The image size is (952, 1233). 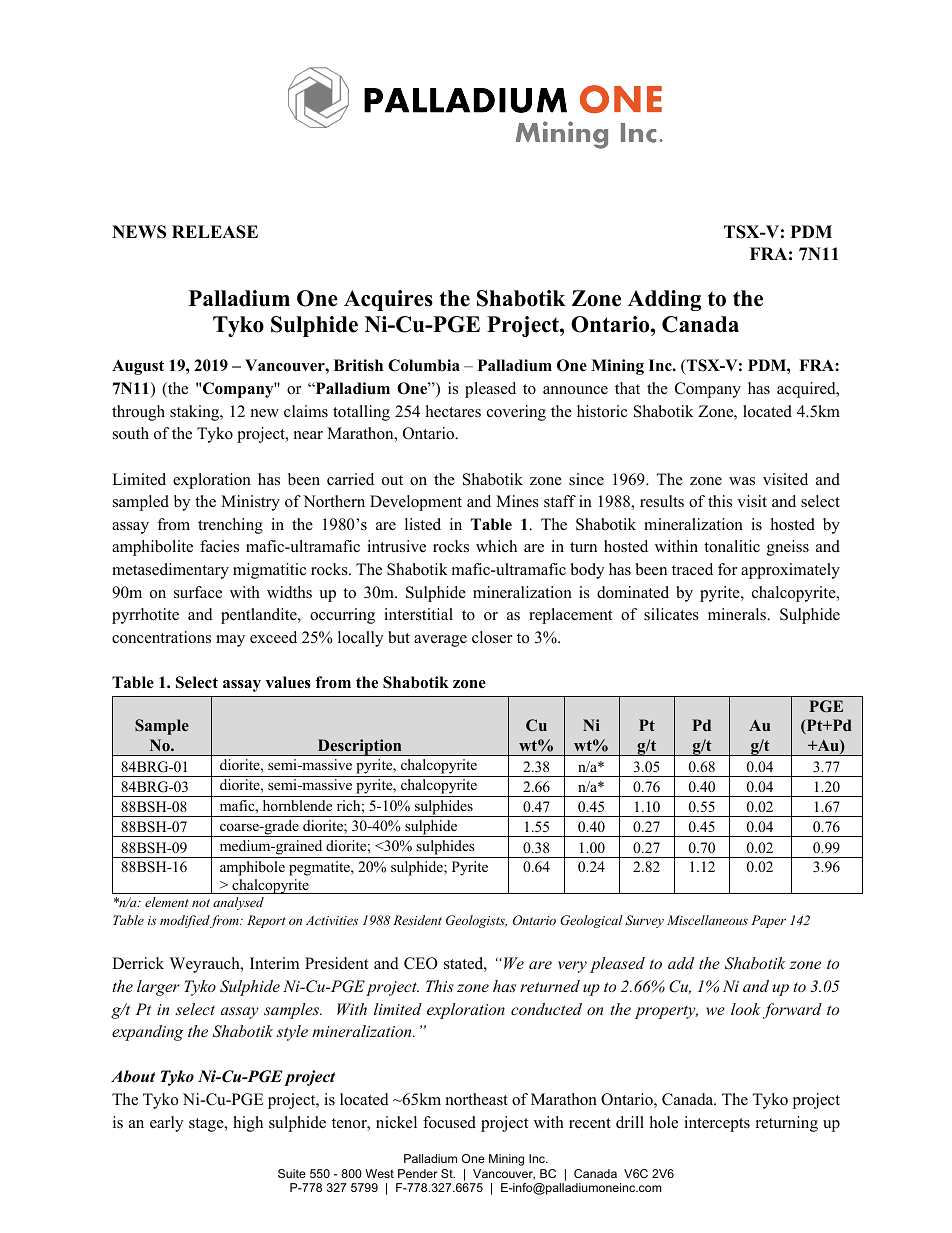 What do you see at coordinates (664, 300) in the page?
I see `Adding` at bounding box center [664, 300].
